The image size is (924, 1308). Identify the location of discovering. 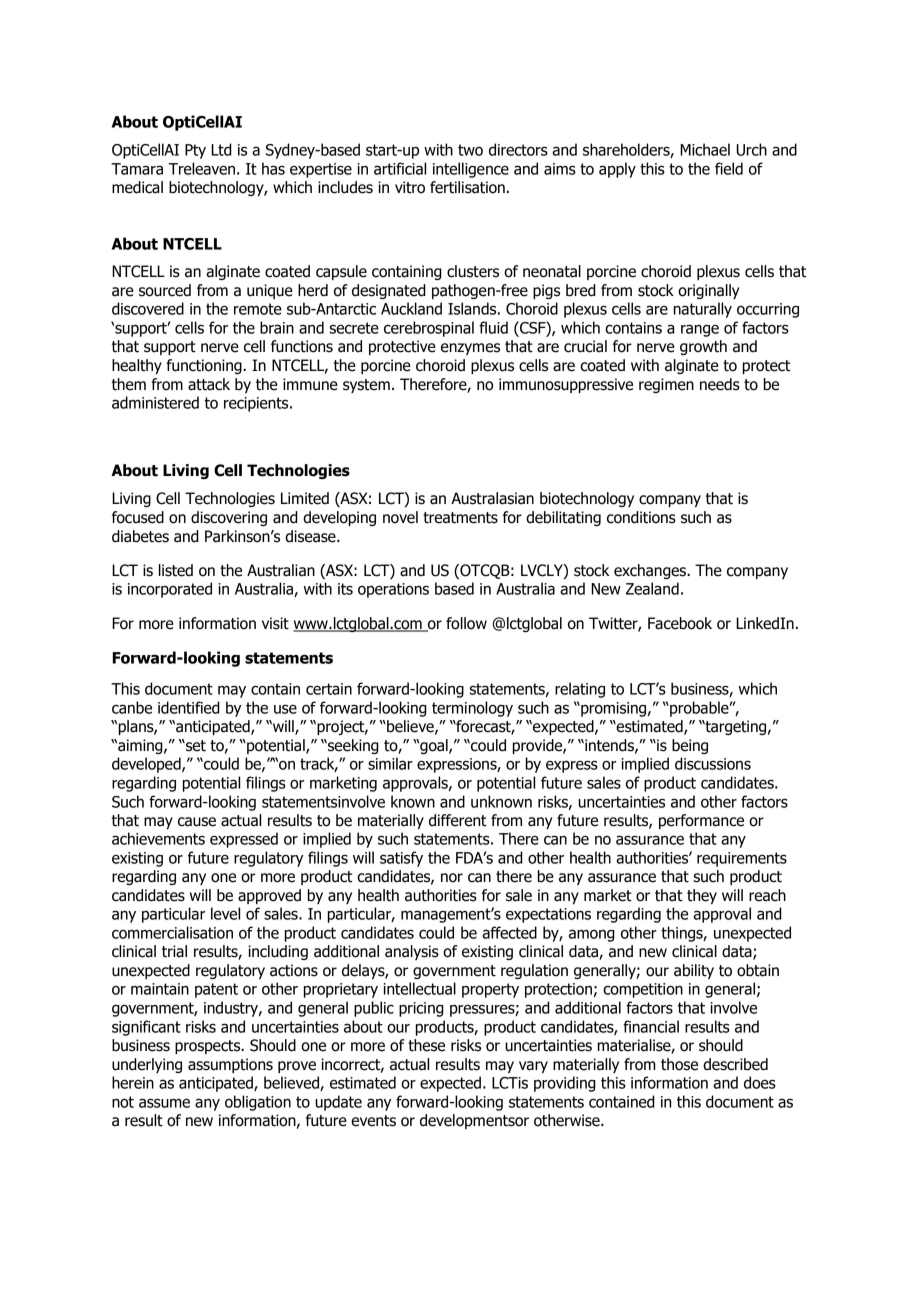
(229, 518).
